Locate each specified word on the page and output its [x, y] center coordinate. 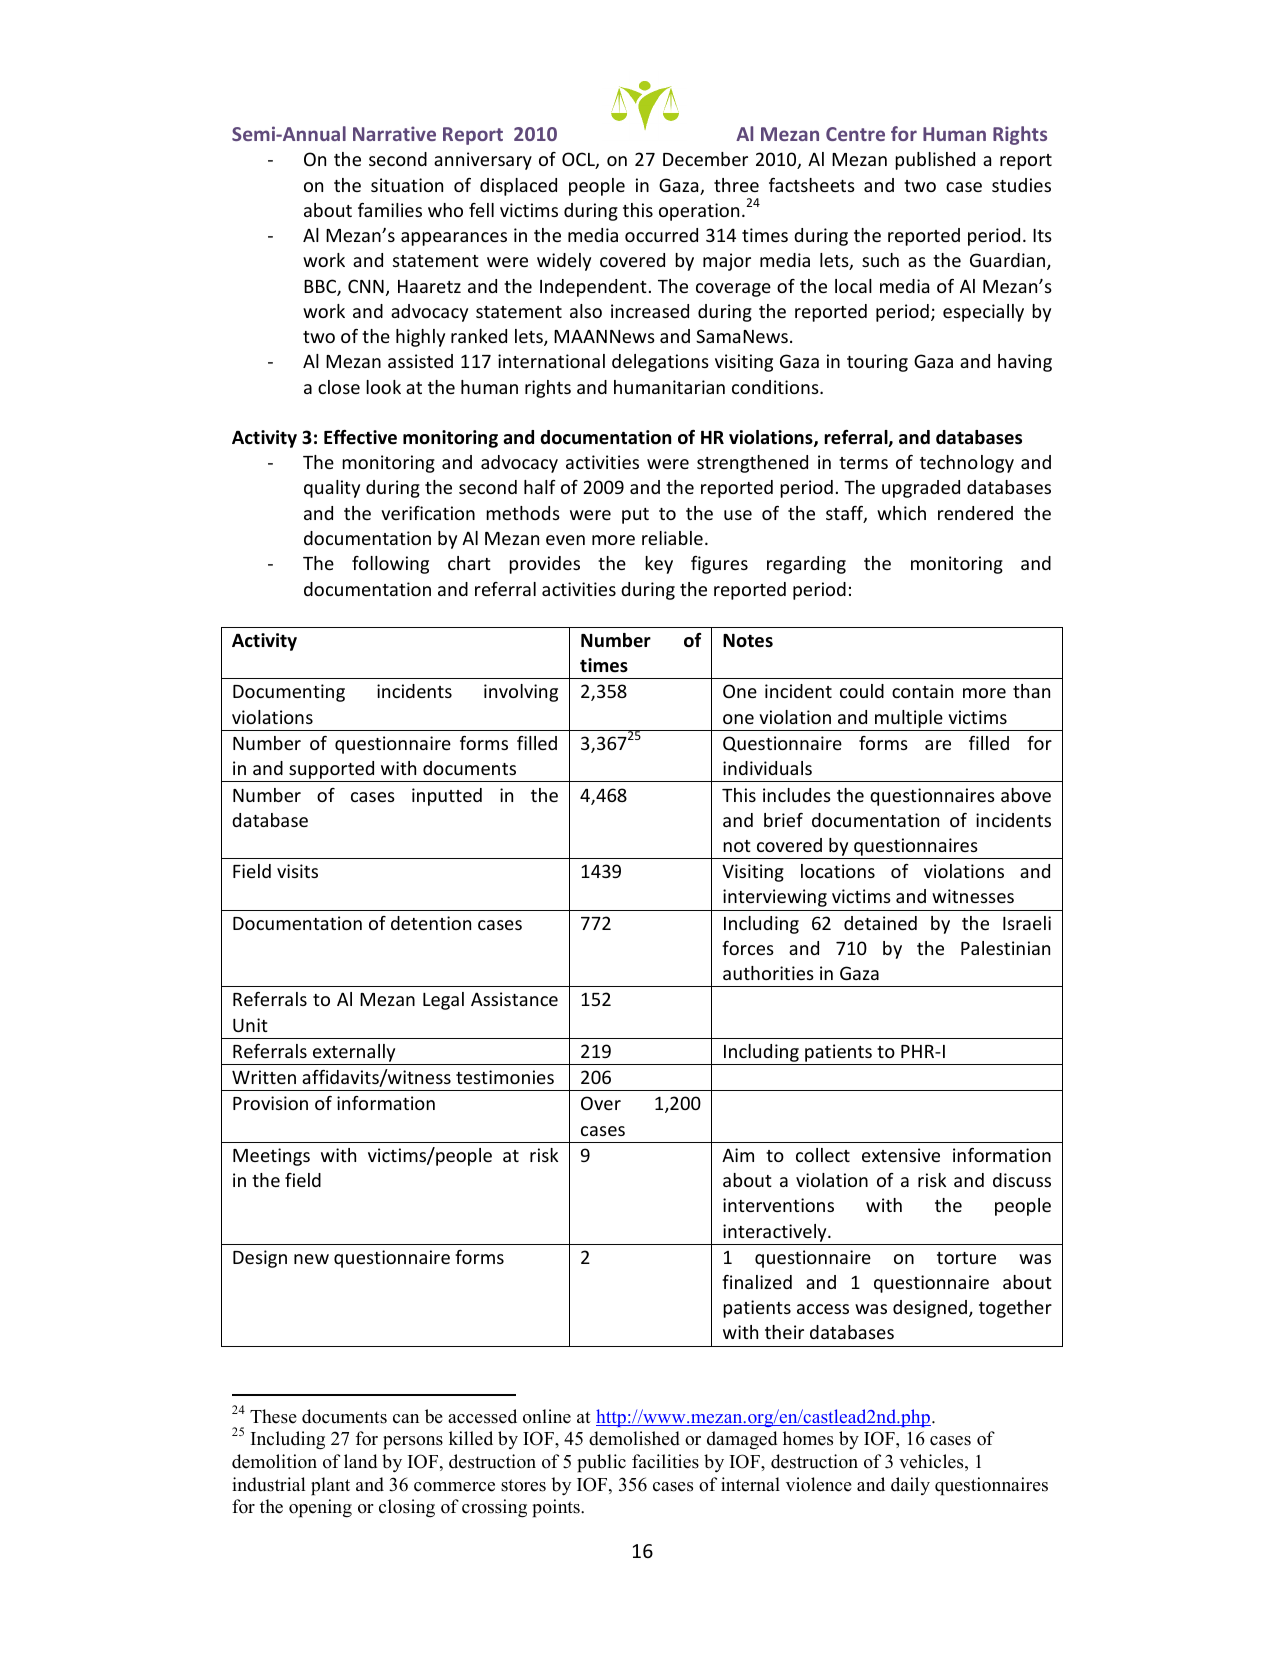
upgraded [921, 489]
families [390, 210]
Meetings [271, 1157]
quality [332, 489]
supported [332, 771]
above [1026, 795]
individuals [767, 768]
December [705, 159]
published [935, 161]
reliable [672, 538]
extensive [901, 1155]
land [360, 1461]
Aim [738, 1155]
